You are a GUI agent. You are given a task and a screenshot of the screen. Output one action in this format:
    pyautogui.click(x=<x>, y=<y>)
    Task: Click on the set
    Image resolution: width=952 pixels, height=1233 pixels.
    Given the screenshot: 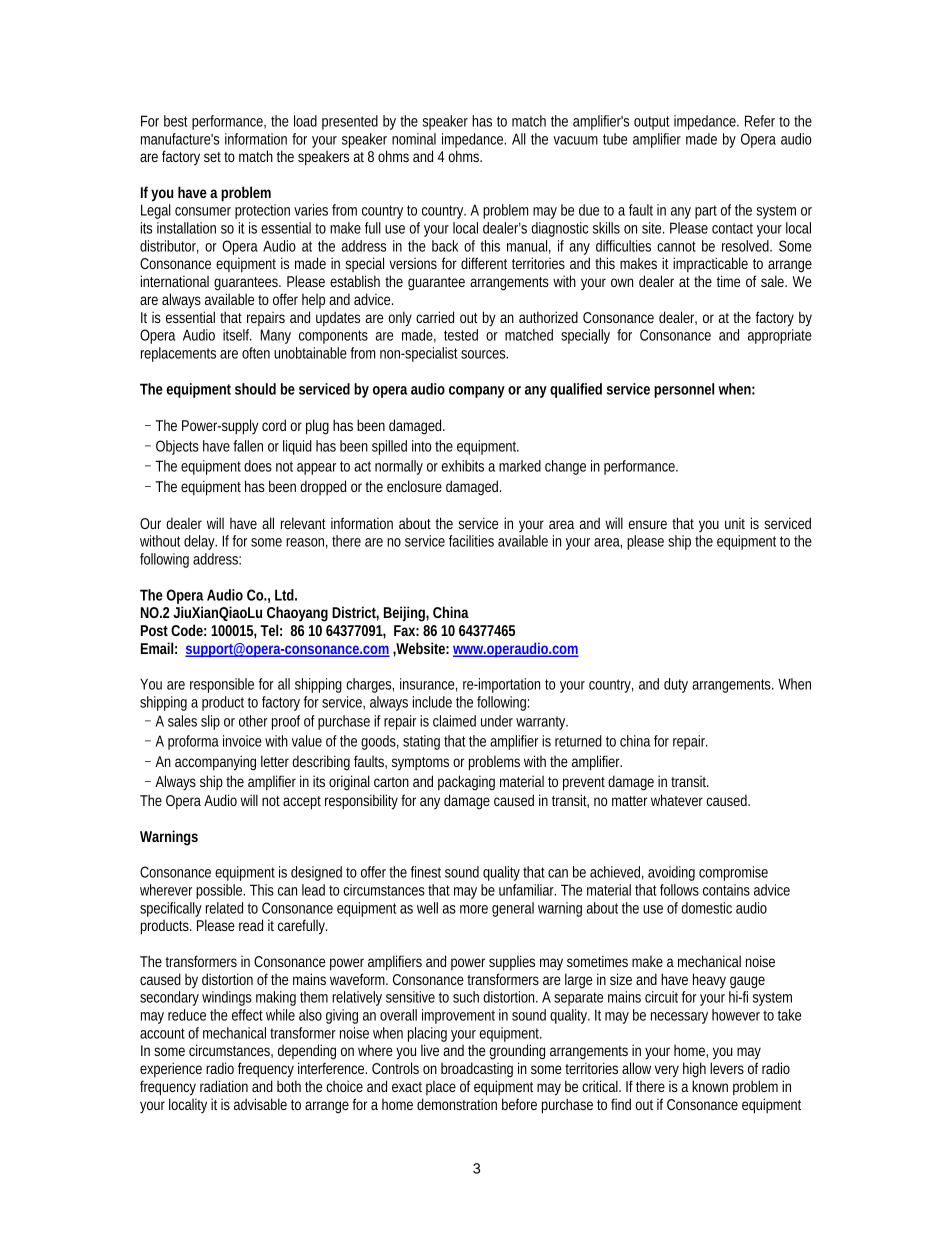 What is the action you would take?
    pyautogui.click(x=214, y=157)
